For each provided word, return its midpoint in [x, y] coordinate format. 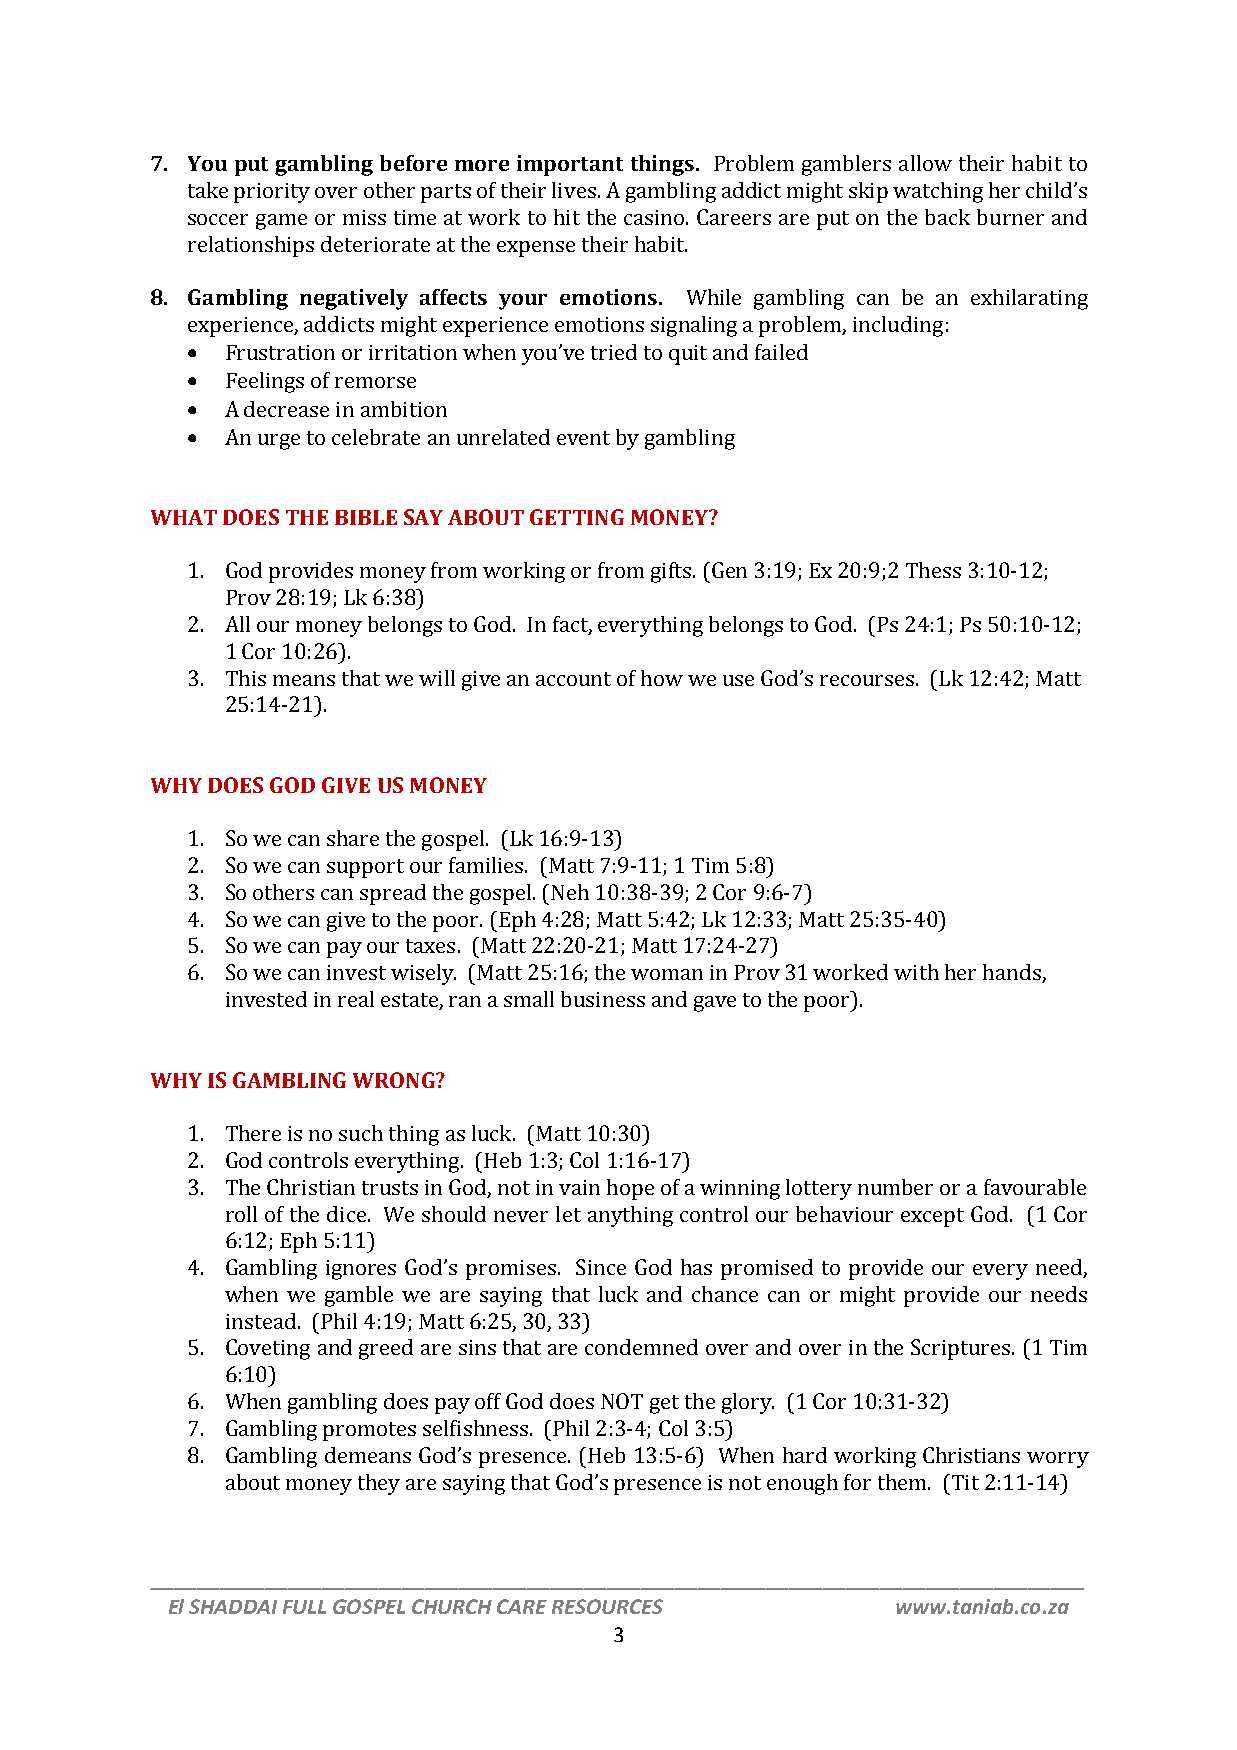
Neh [570, 892]
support [365, 868]
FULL [304, 1607]
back [947, 217]
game [281, 222]
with [916, 972]
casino [655, 217]
